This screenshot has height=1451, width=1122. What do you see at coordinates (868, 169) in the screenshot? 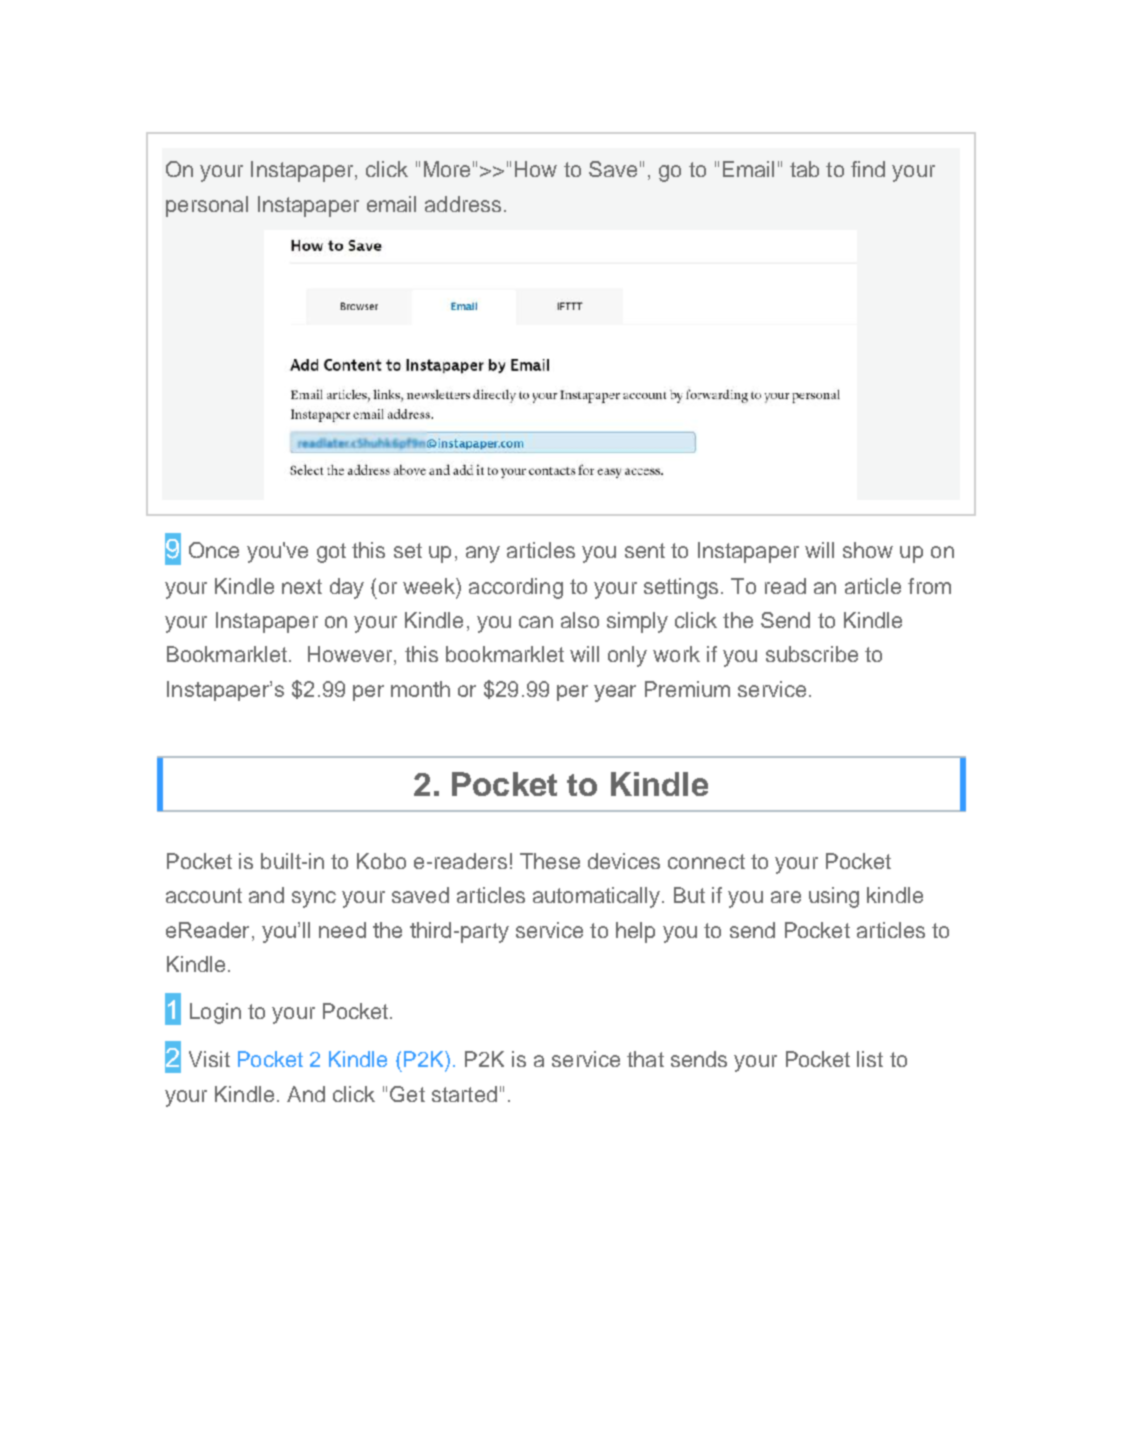
I see `find` at bounding box center [868, 169].
